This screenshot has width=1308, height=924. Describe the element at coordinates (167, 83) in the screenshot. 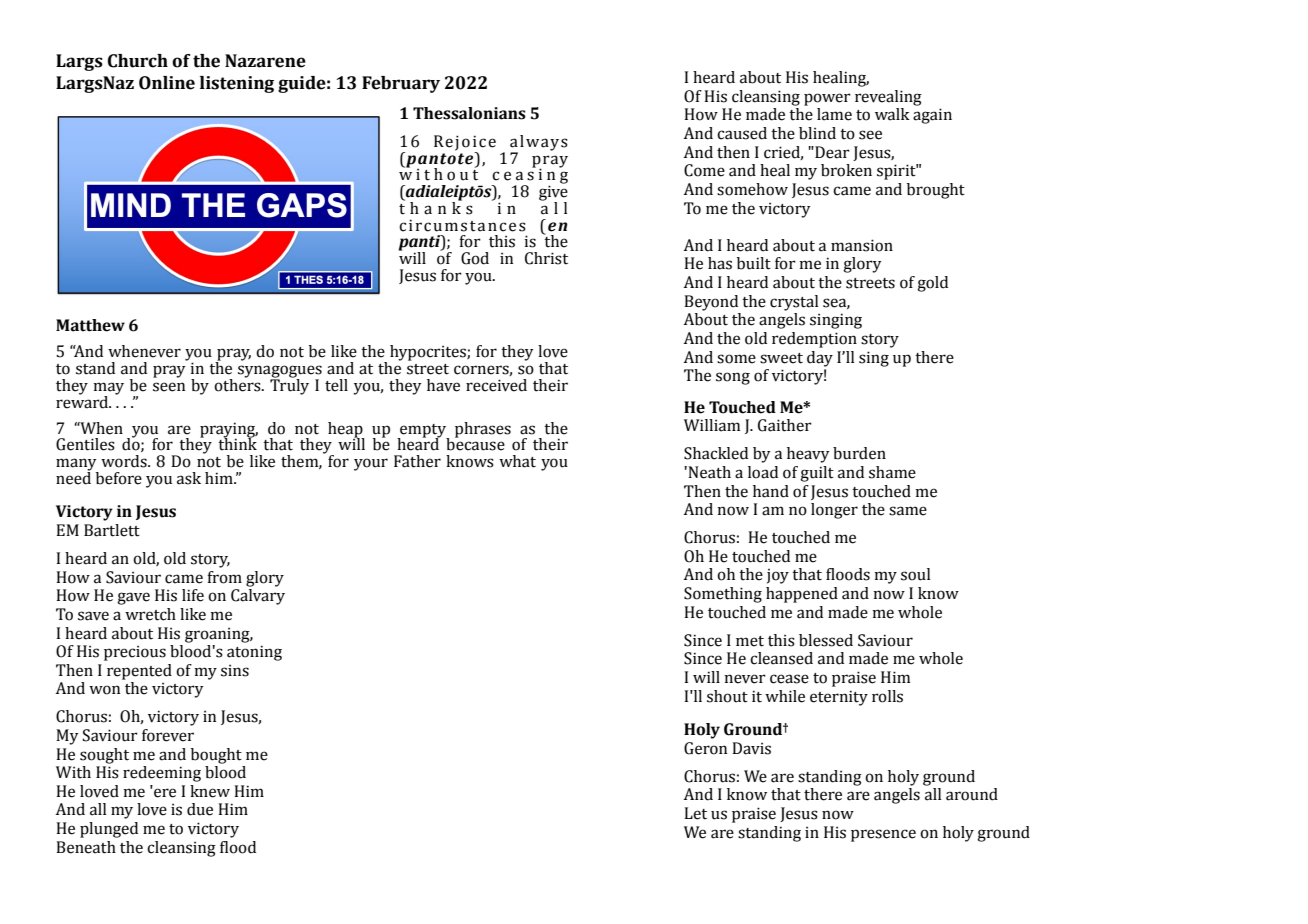

I see `Online` at that location.
